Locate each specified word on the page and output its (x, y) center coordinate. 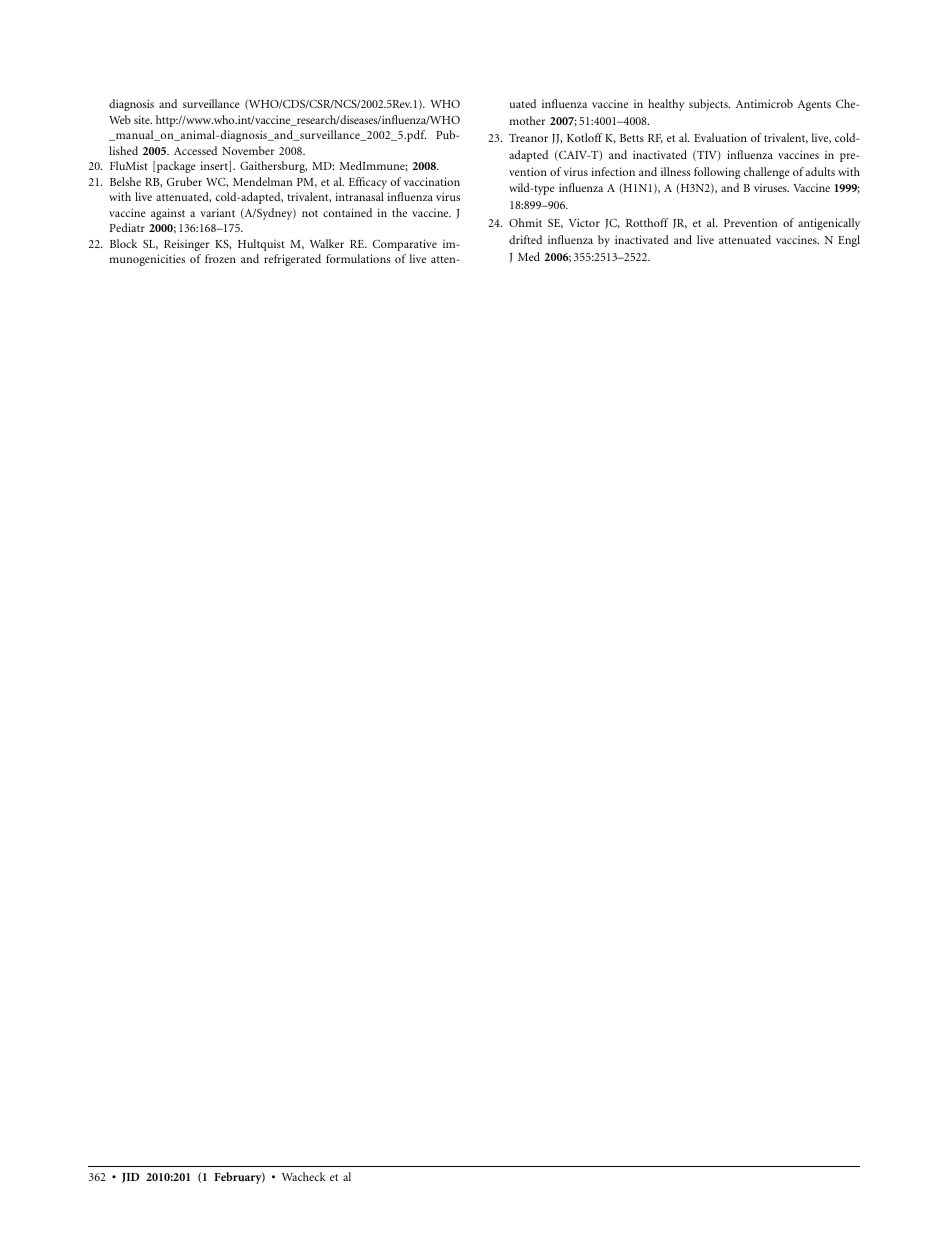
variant (217, 212)
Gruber (184, 181)
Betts (632, 138)
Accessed (195, 150)
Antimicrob (764, 103)
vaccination (432, 181)
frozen (220, 258)
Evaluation (720, 137)
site (143, 119)
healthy (666, 105)
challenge (767, 173)
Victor (584, 222)
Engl (849, 241)
